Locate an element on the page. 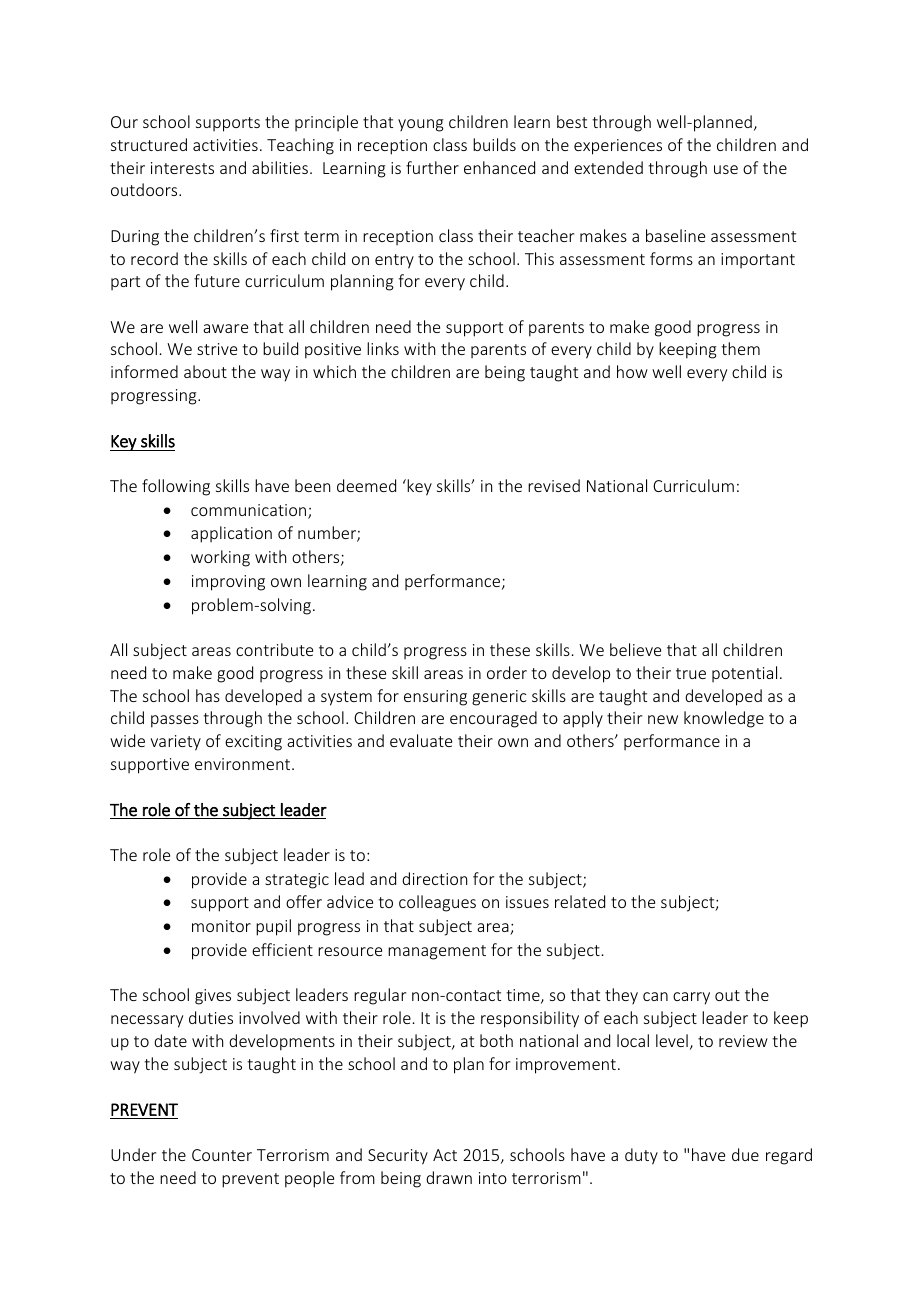 This image has height=1307, width=924. true is located at coordinates (691, 673).
